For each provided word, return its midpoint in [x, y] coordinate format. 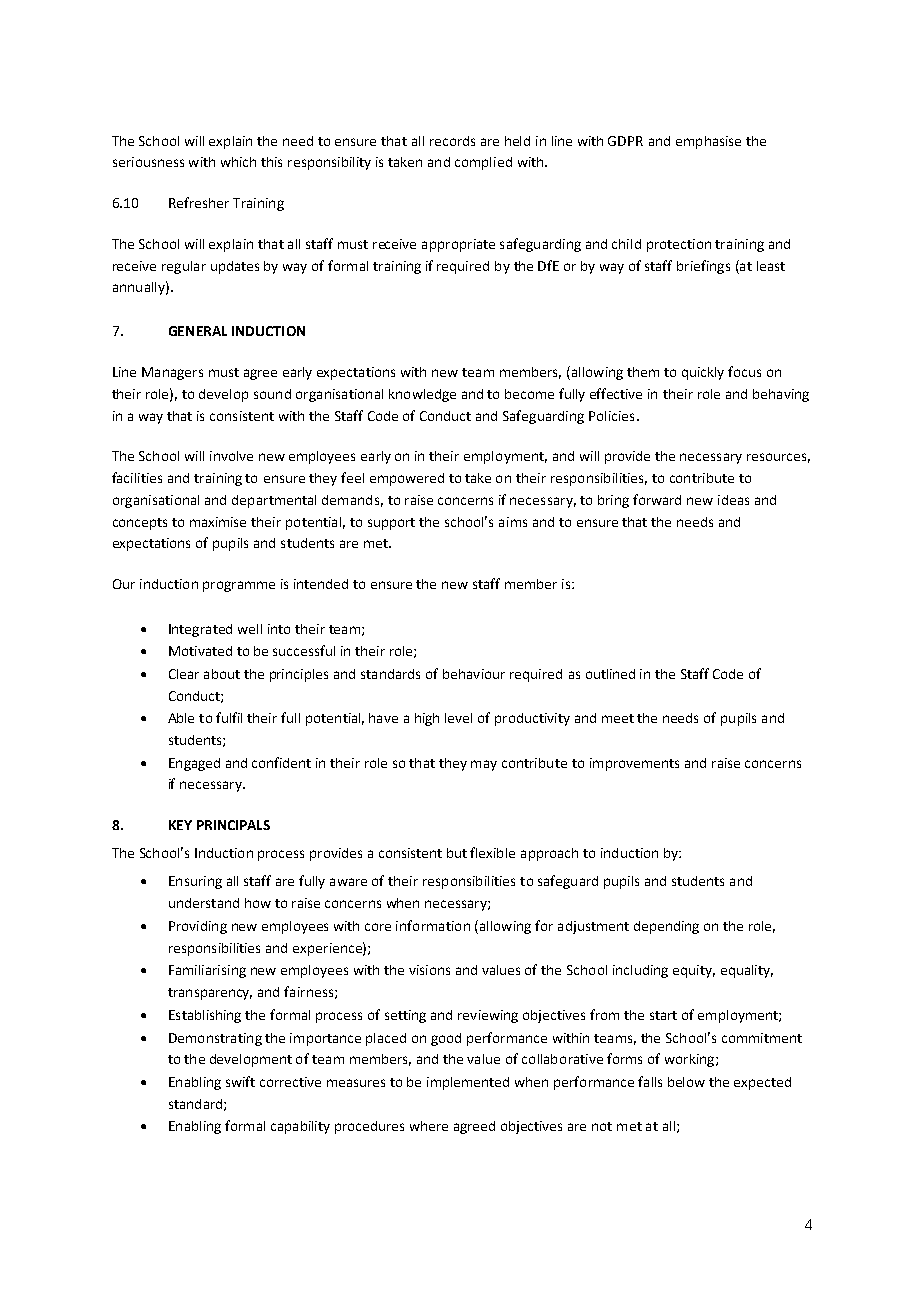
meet [618, 718]
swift [240, 1081]
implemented [468, 1083]
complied [483, 163]
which [238, 162]
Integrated [200, 630]
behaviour [474, 674]
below [686, 1082]
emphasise [708, 142]
